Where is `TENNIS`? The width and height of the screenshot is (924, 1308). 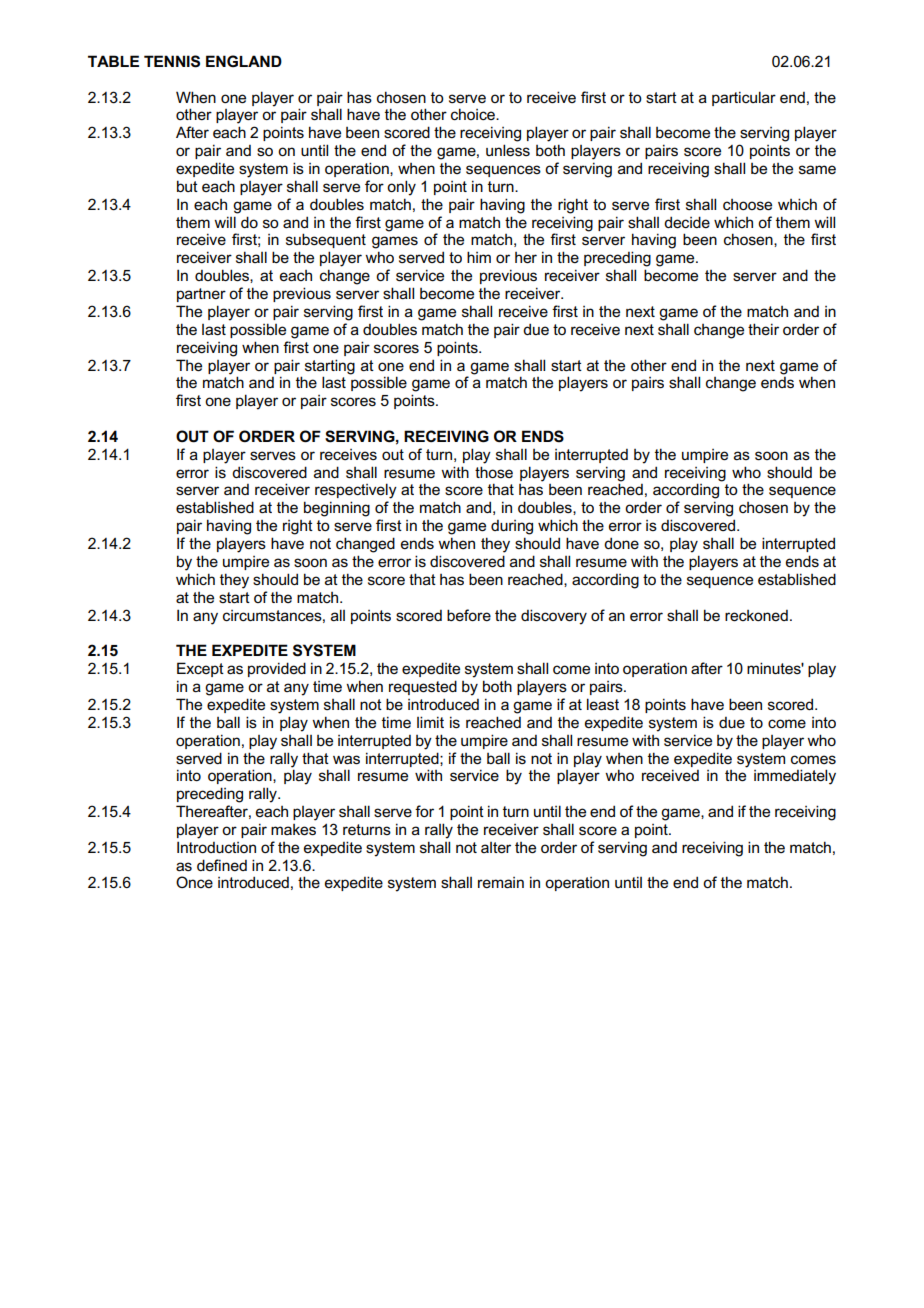
TENNIS is located at coordinates (172, 61).
